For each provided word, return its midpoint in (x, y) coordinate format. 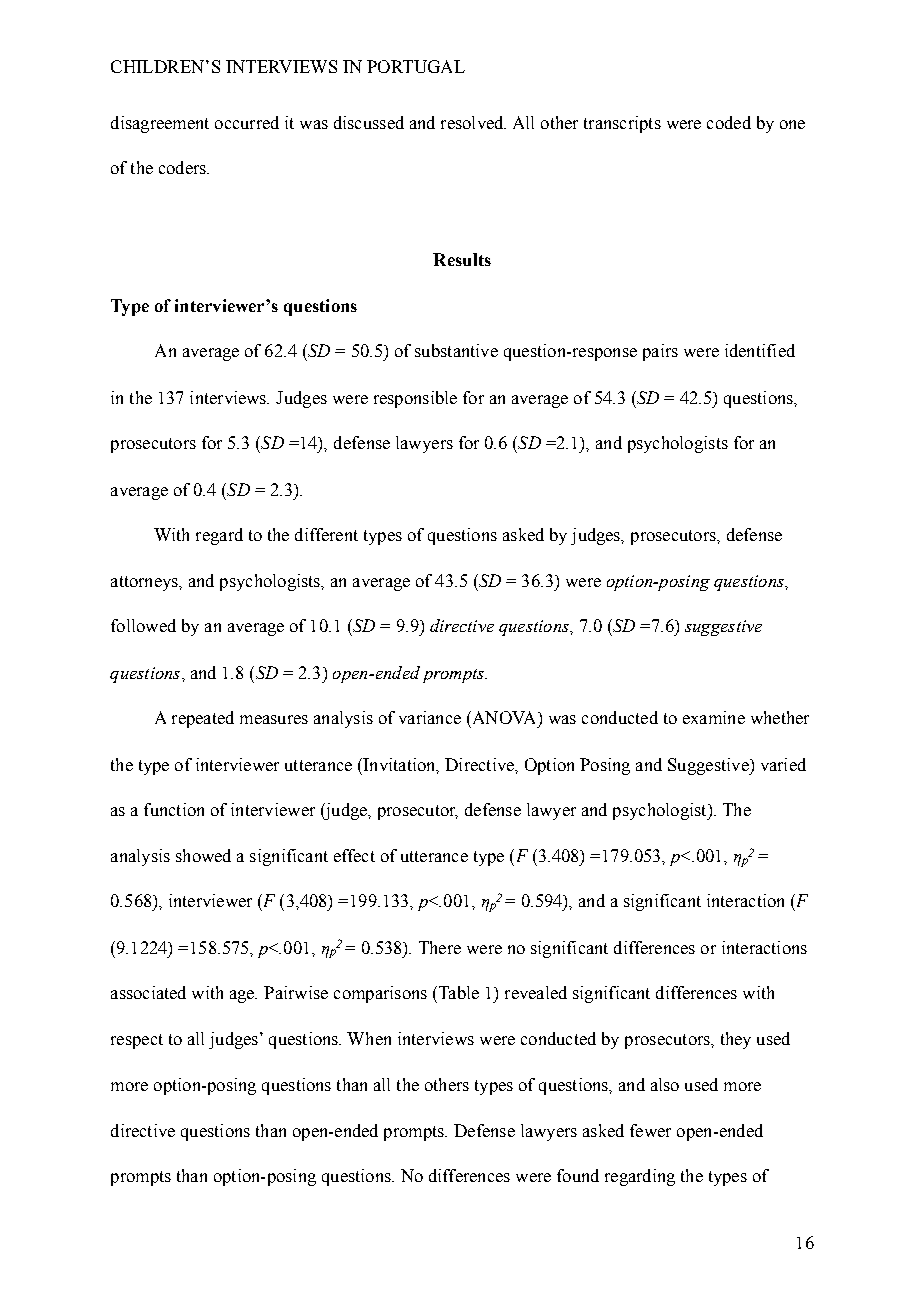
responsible (415, 399)
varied (783, 764)
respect (137, 1041)
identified (760, 350)
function (174, 809)
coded (729, 122)
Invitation (399, 765)
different (326, 534)
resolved (473, 122)
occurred (247, 122)
